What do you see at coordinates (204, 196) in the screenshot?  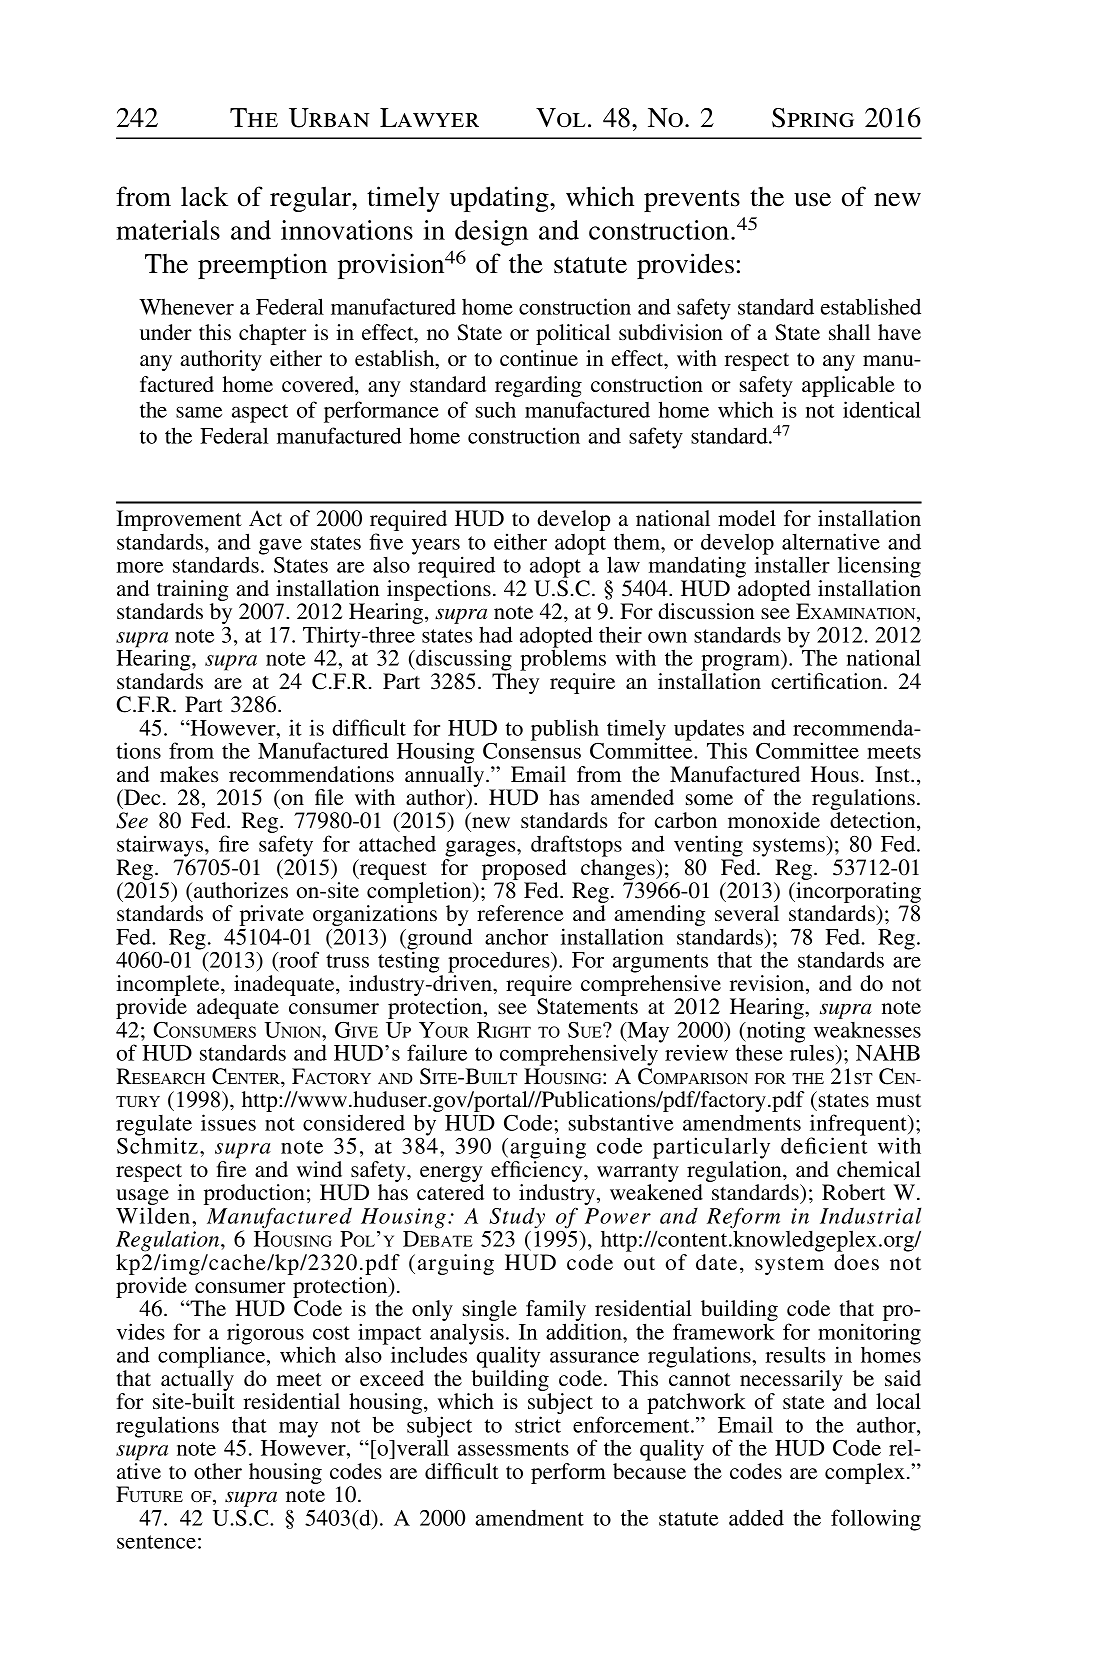 I see `lack` at bounding box center [204, 196].
